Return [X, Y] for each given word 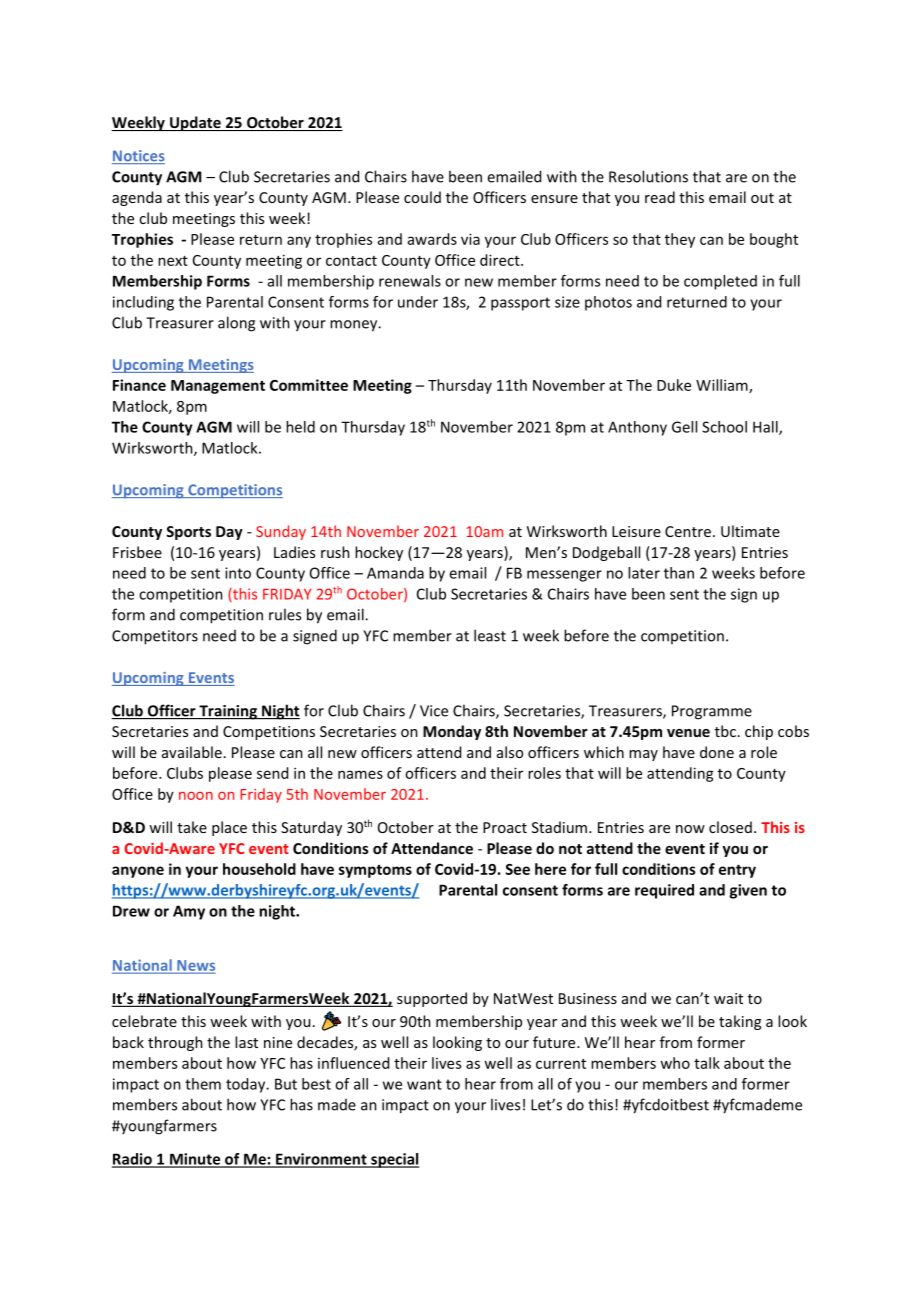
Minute [195, 1160]
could [422, 197]
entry [737, 871]
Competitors [155, 637]
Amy [189, 912]
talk [707, 1063]
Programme [712, 712]
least [490, 635]
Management [218, 387]
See [517, 869]
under [418, 302]
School [724, 427]
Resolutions [648, 176]
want [424, 1084]
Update [195, 123]
